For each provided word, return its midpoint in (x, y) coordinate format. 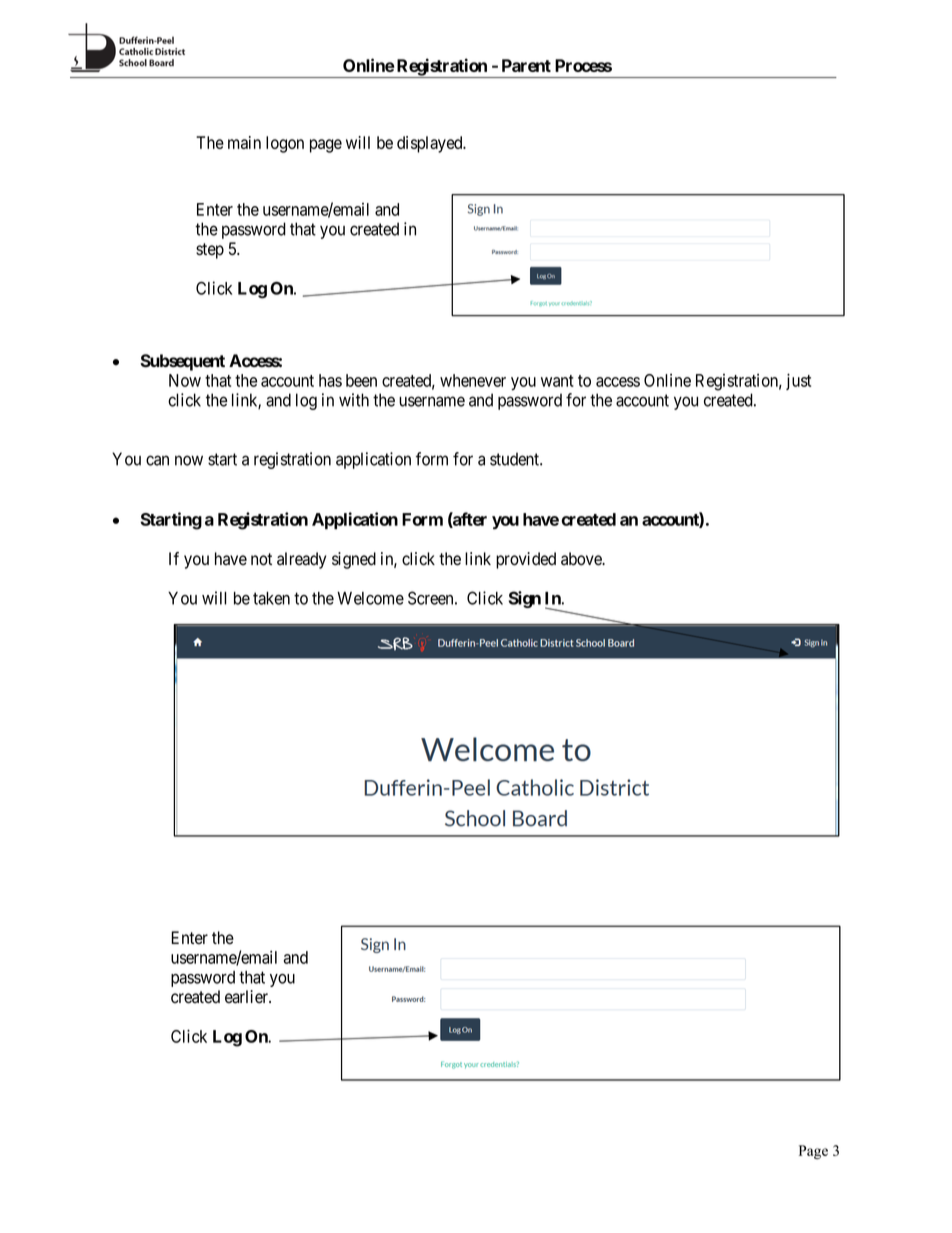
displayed (431, 144)
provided (526, 560)
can (157, 460)
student (515, 459)
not (261, 559)
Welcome (370, 598)
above (582, 559)
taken (271, 598)
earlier (247, 997)
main (244, 142)
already (301, 560)
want (557, 381)
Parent (526, 65)
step (210, 251)
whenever (473, 380)
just (798, 381)
